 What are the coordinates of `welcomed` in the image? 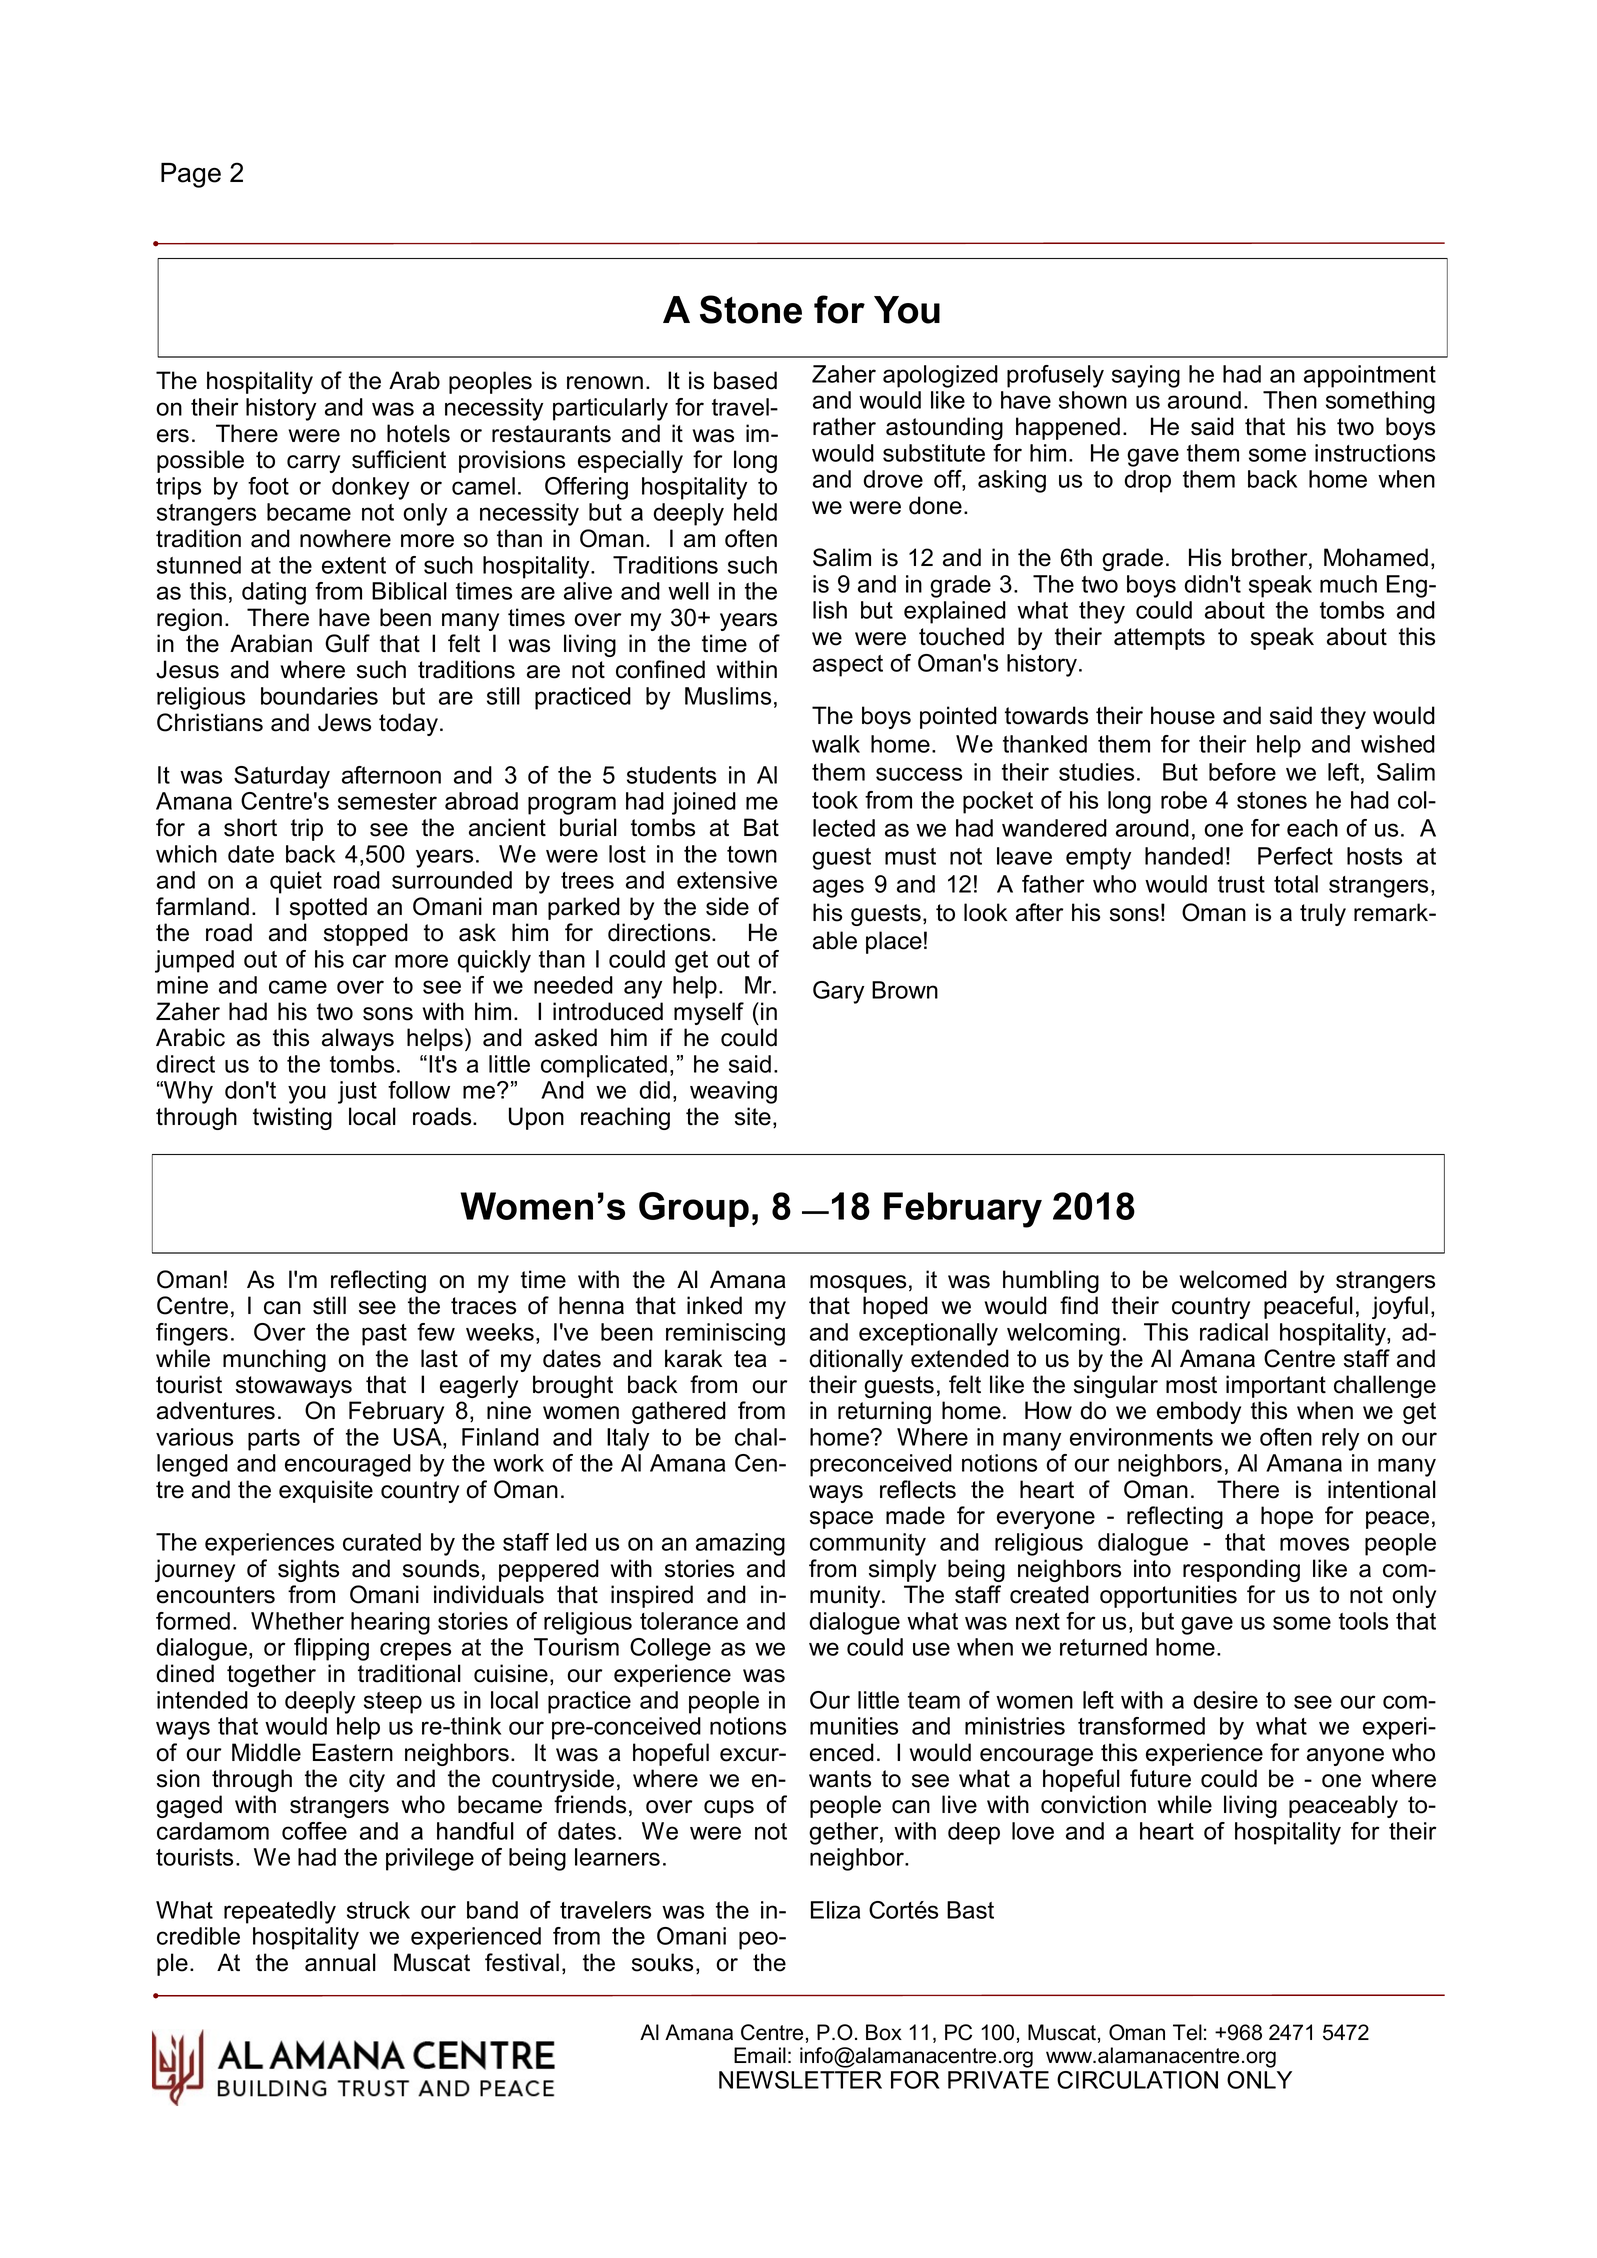 It's located at (1233, 1279).
